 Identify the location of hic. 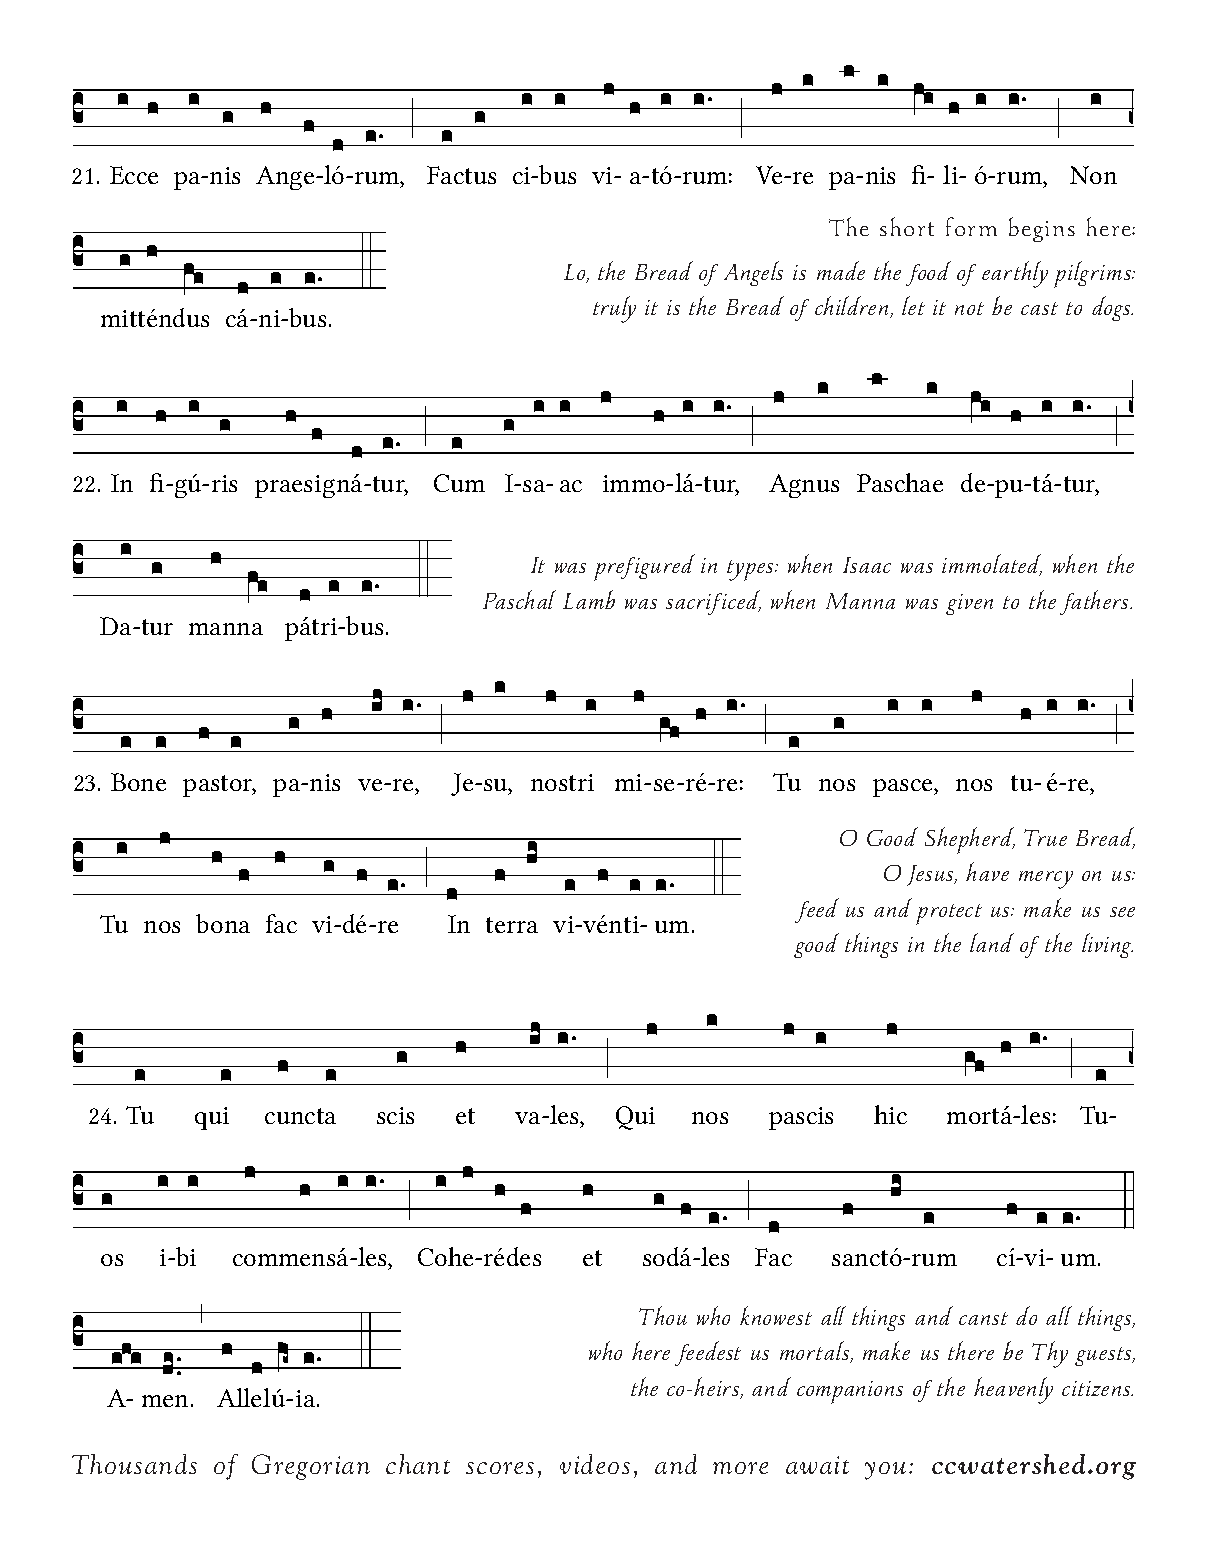
(890, 1114).
